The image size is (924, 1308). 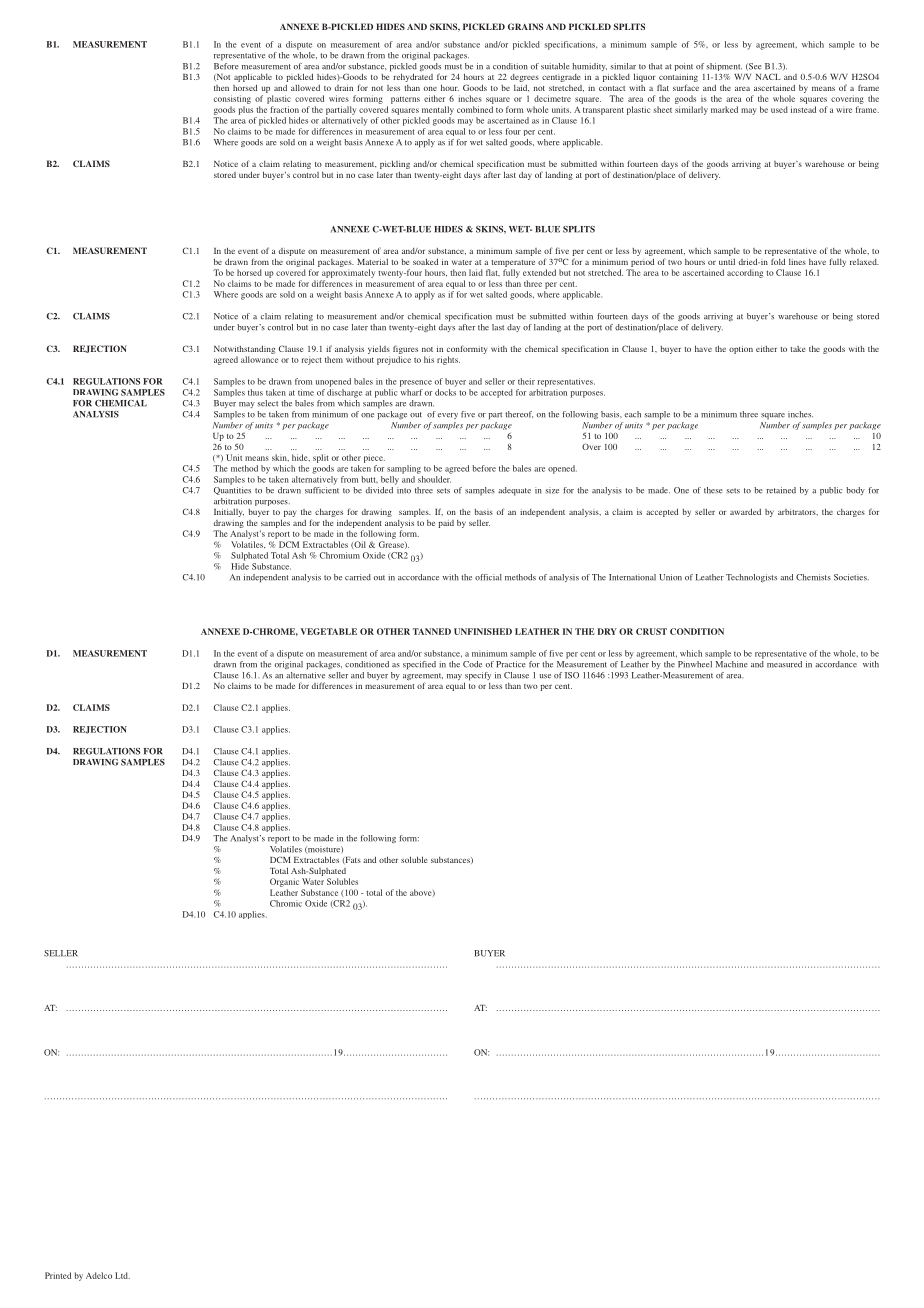 I want to click on NACL, so click(x=768, y=76).
